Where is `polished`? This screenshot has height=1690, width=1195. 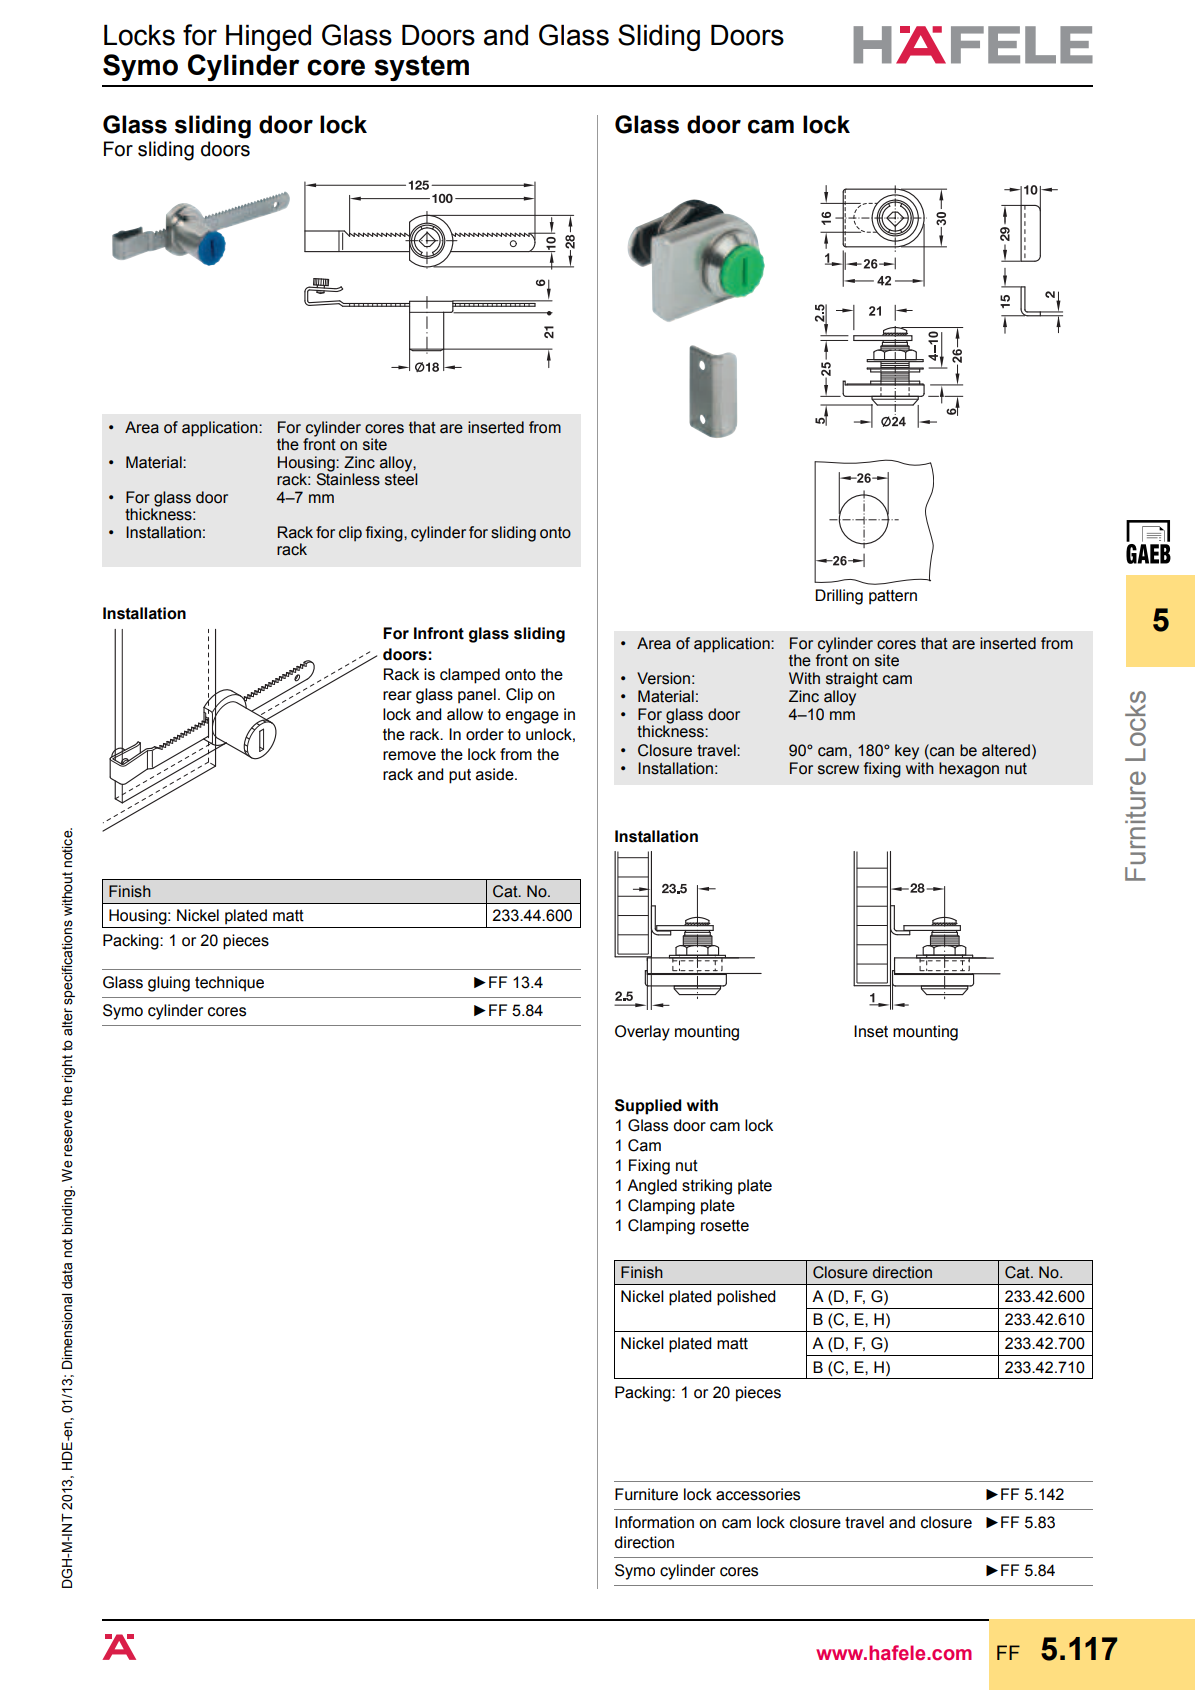 polished is located at coordinates (746, 1298).
